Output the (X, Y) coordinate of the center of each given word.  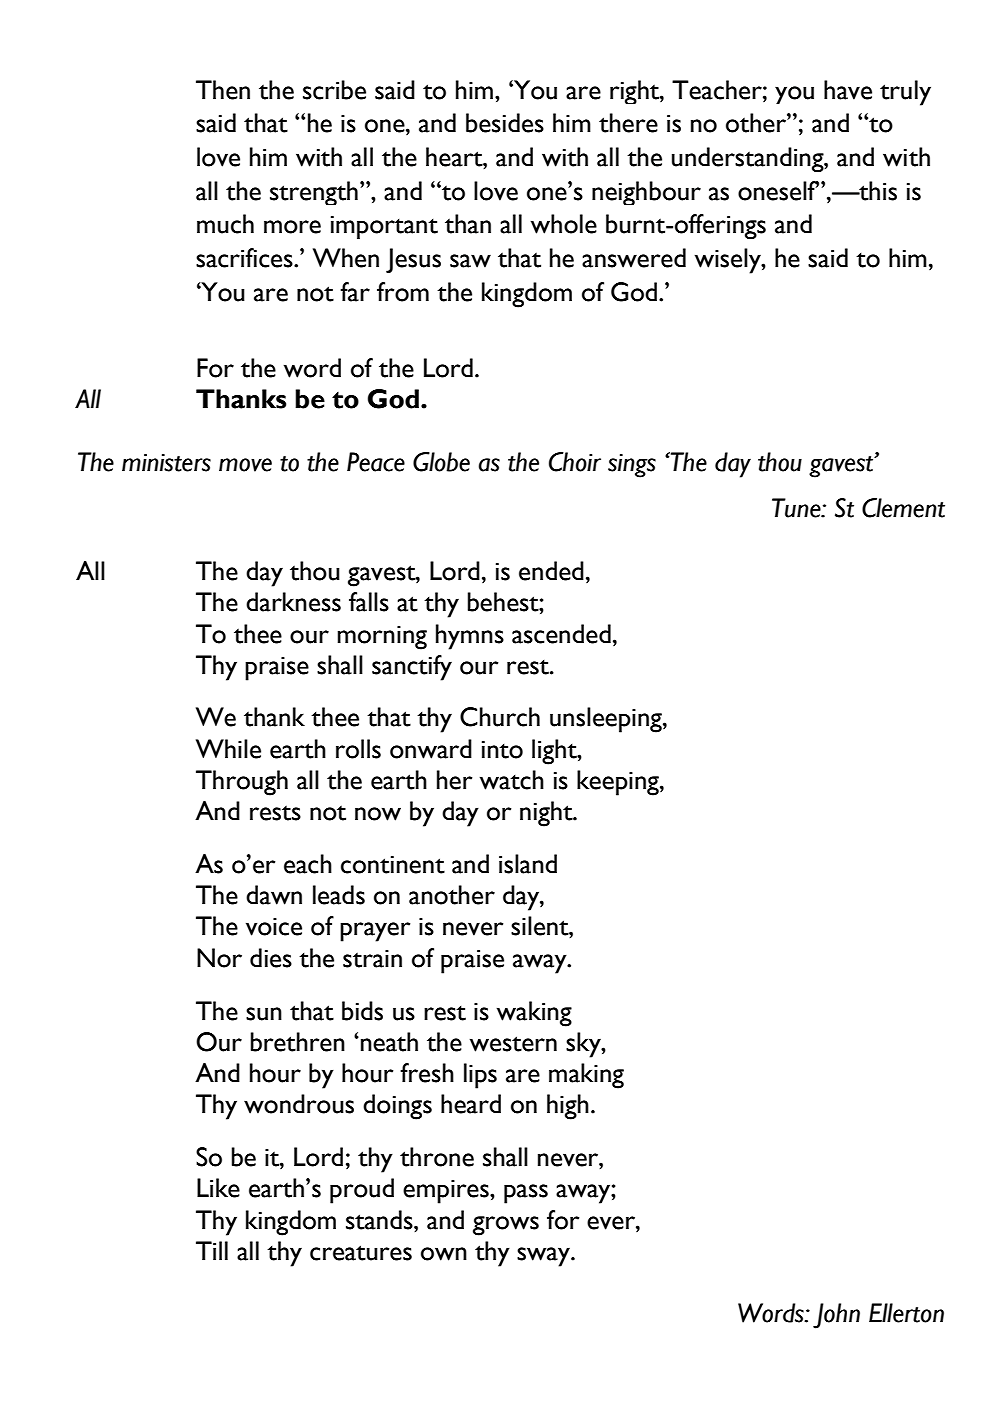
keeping (619, 783)
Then (223, 90)
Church (500, 717)
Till (212, 1250)
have (848, 90)
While (228, 749)
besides (505, 123)
